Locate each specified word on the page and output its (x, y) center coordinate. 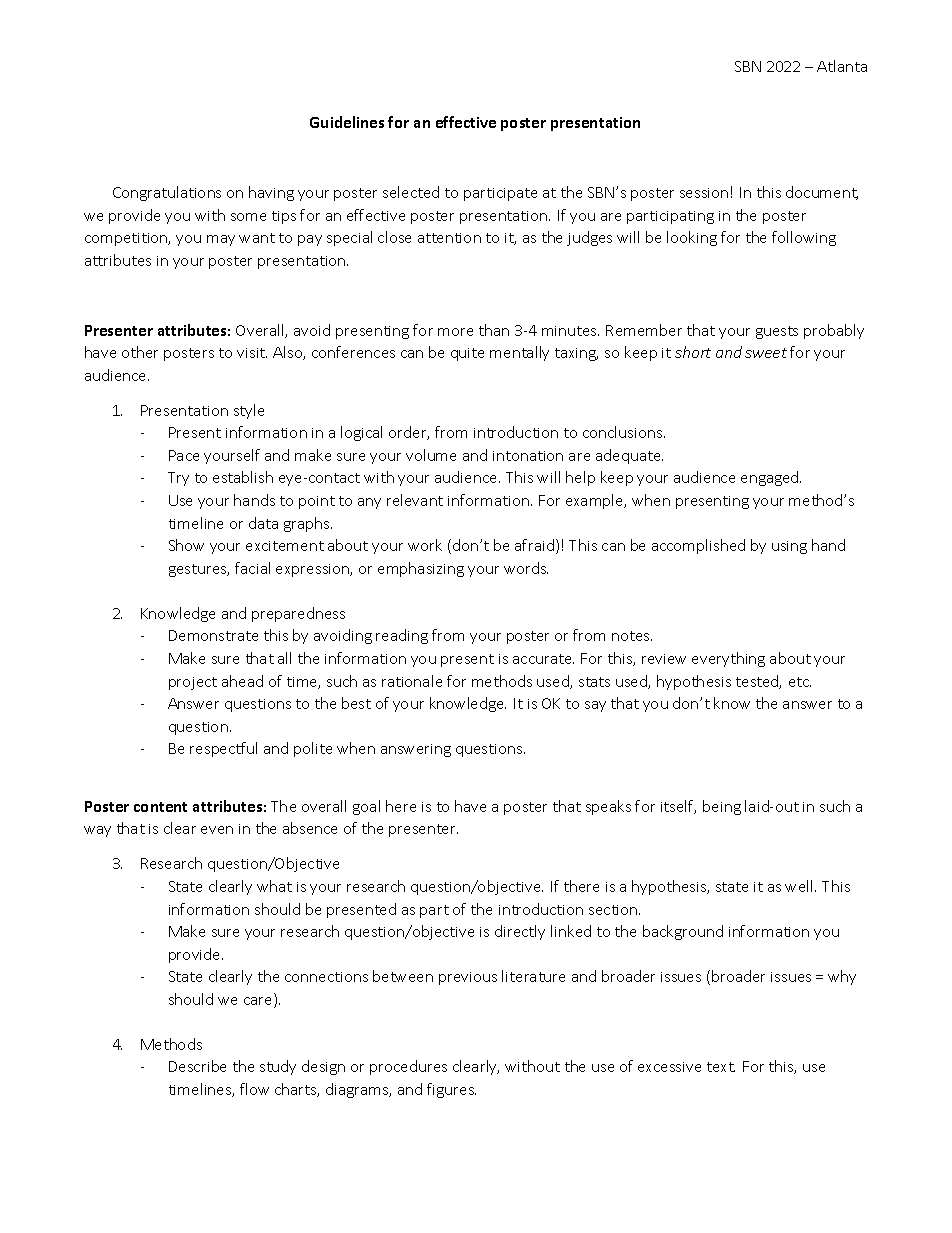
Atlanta (842, 66)
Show (186, 545)
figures (451, 1090)
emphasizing (421, 569)
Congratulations (167, 193)
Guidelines (347, 122)
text (721, 1067)
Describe (197, 1066)
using (789, 547)
